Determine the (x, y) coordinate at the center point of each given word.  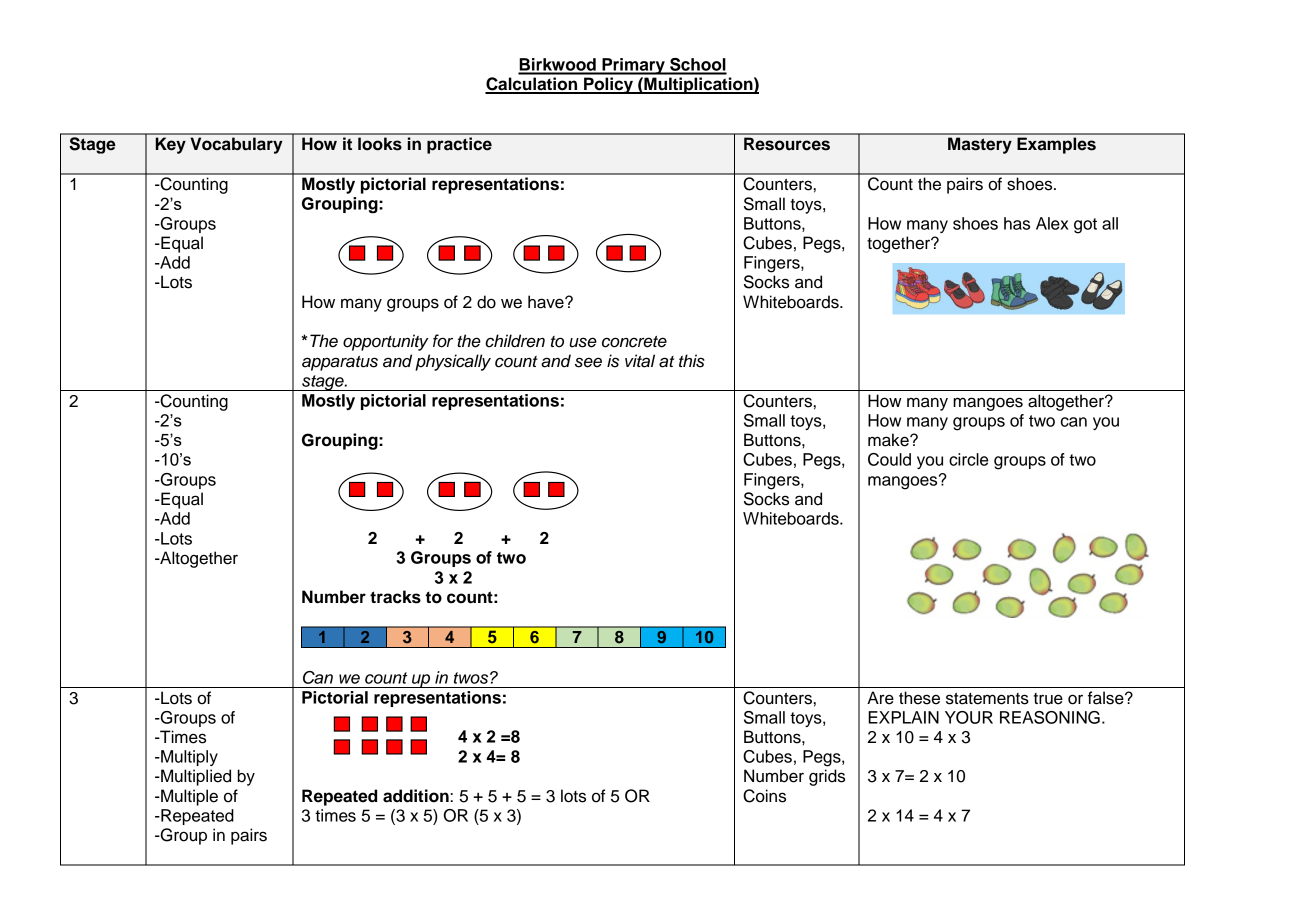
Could (889, 459)
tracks (395, 597)
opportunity (386, 342)
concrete (634, 342)
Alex (1052, 223)
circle (968, 459)
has (1017, 223)
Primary (633, 66)
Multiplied (195, 777)
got (1085, 226)
